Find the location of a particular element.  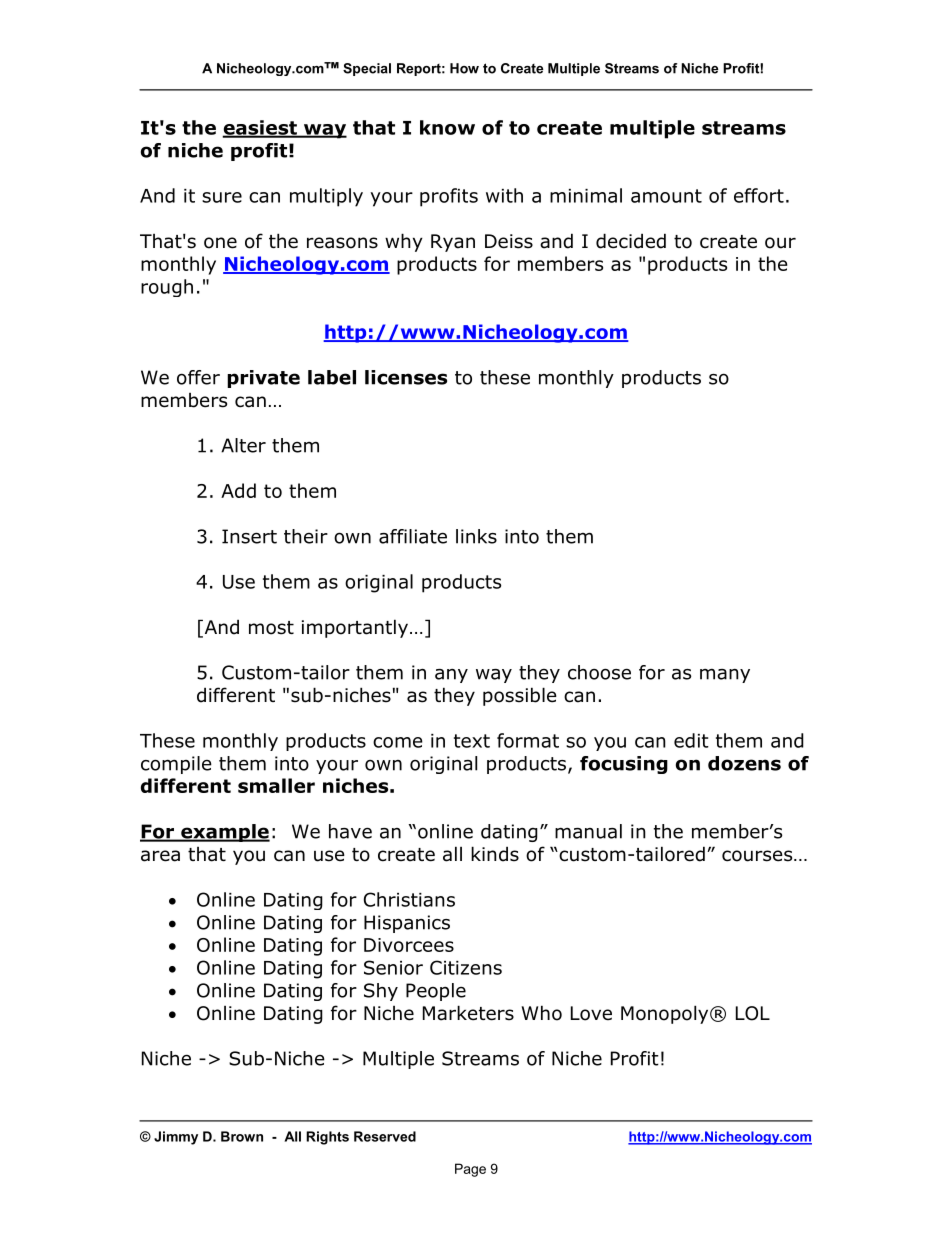

easiest is located at coordinates (260, 128).
